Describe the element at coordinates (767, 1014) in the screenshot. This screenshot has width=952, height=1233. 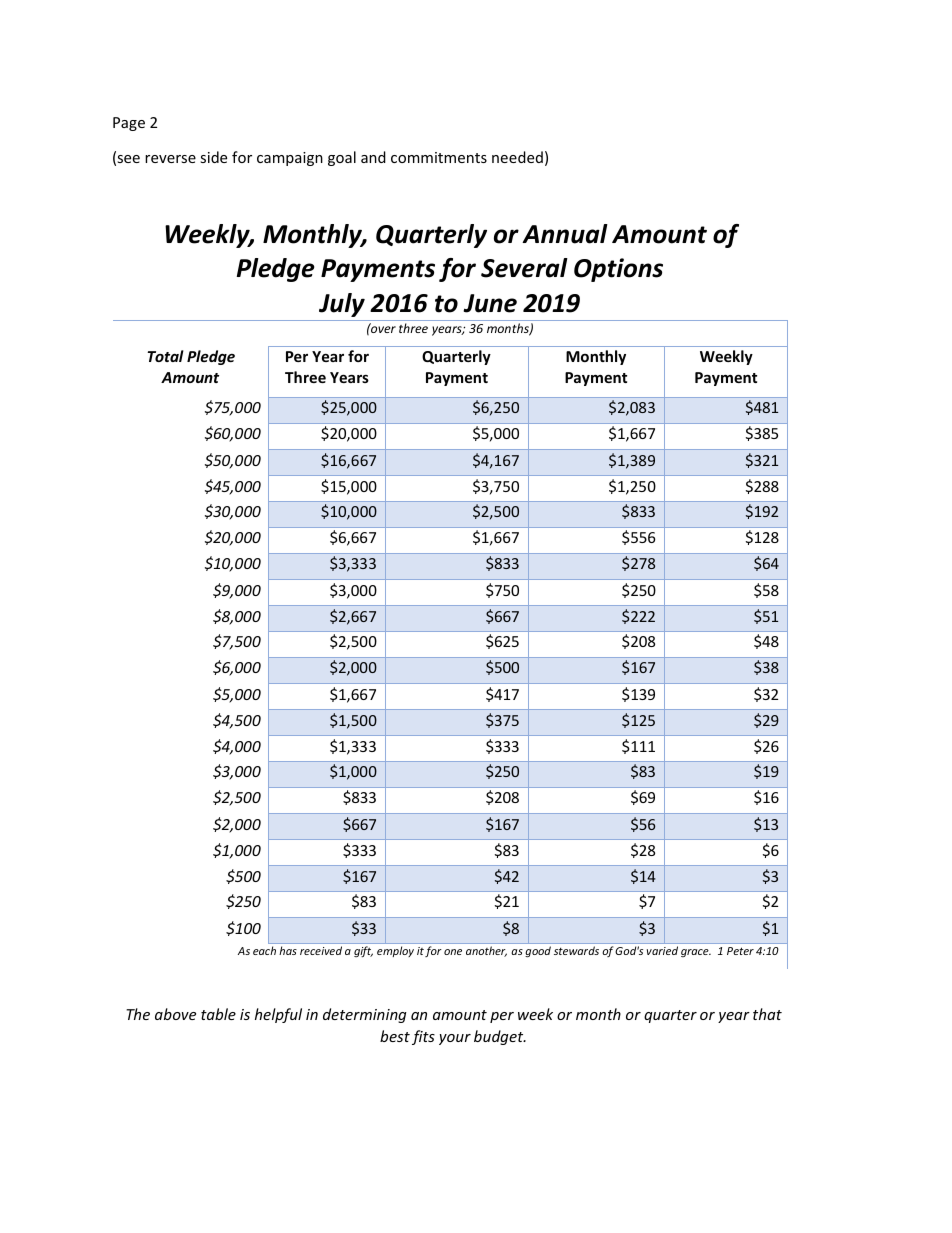
I see `that` at that location.
